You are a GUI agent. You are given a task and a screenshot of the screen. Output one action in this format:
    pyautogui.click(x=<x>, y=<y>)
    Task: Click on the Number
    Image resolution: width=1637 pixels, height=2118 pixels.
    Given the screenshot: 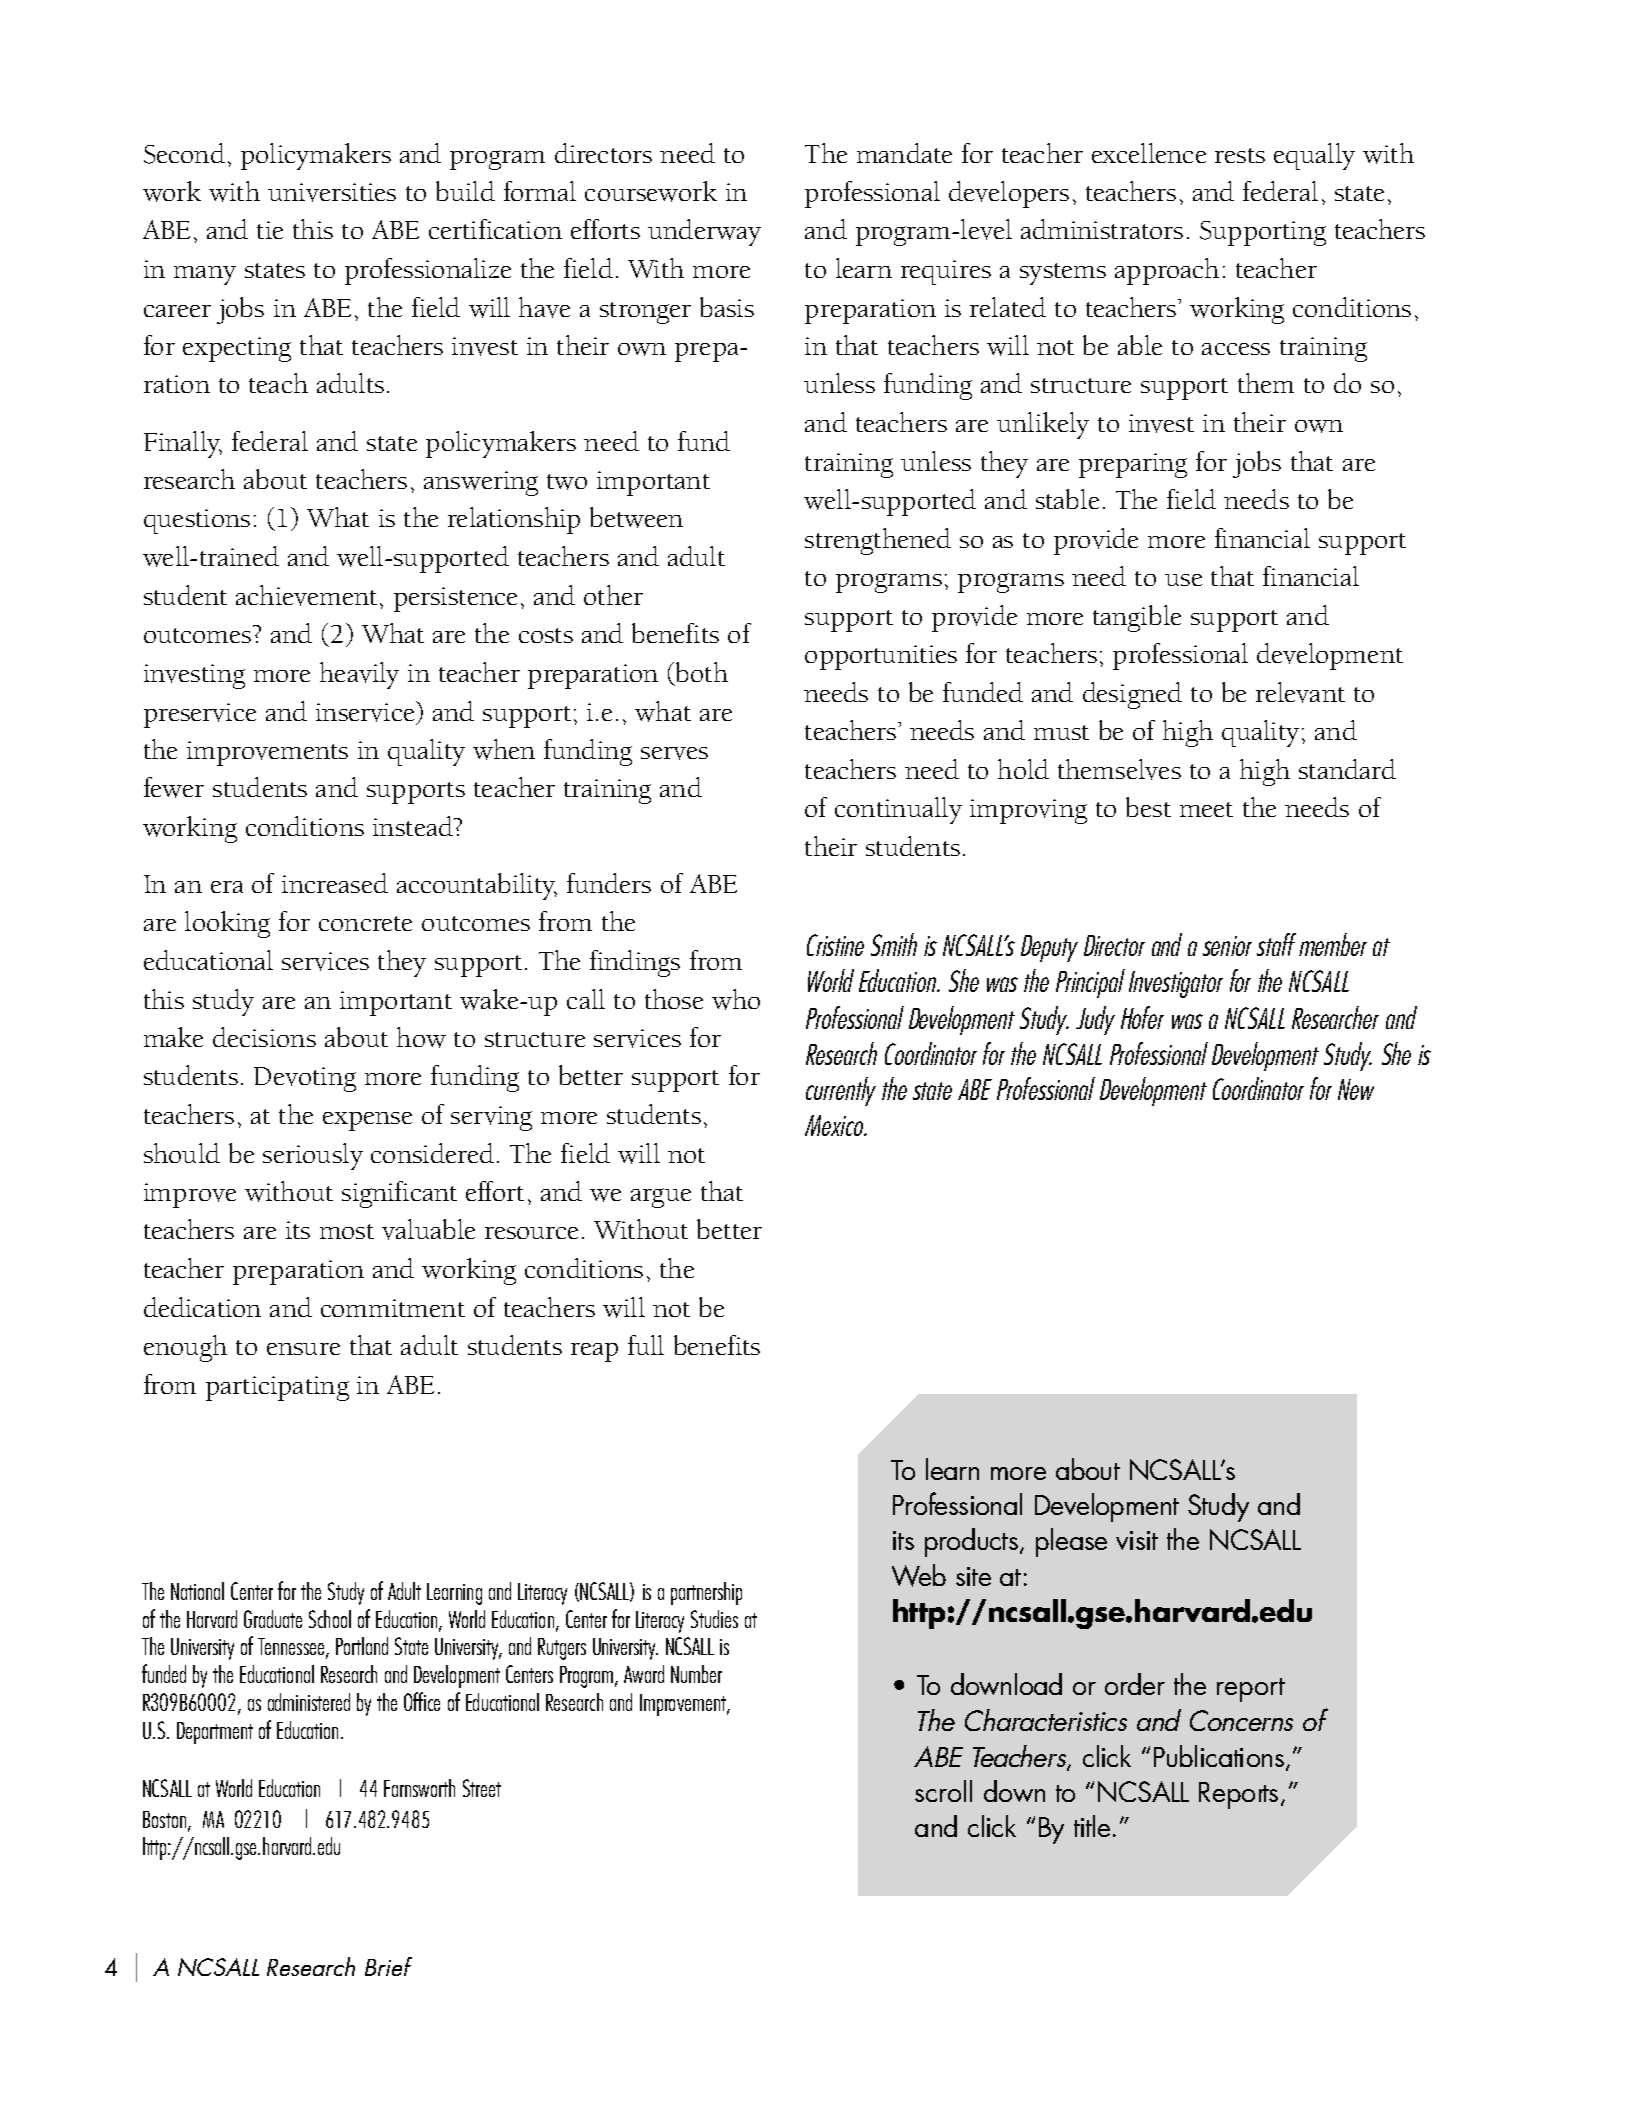 What is the action you would take?
    pyautogui.click(x=696, y=1674)
